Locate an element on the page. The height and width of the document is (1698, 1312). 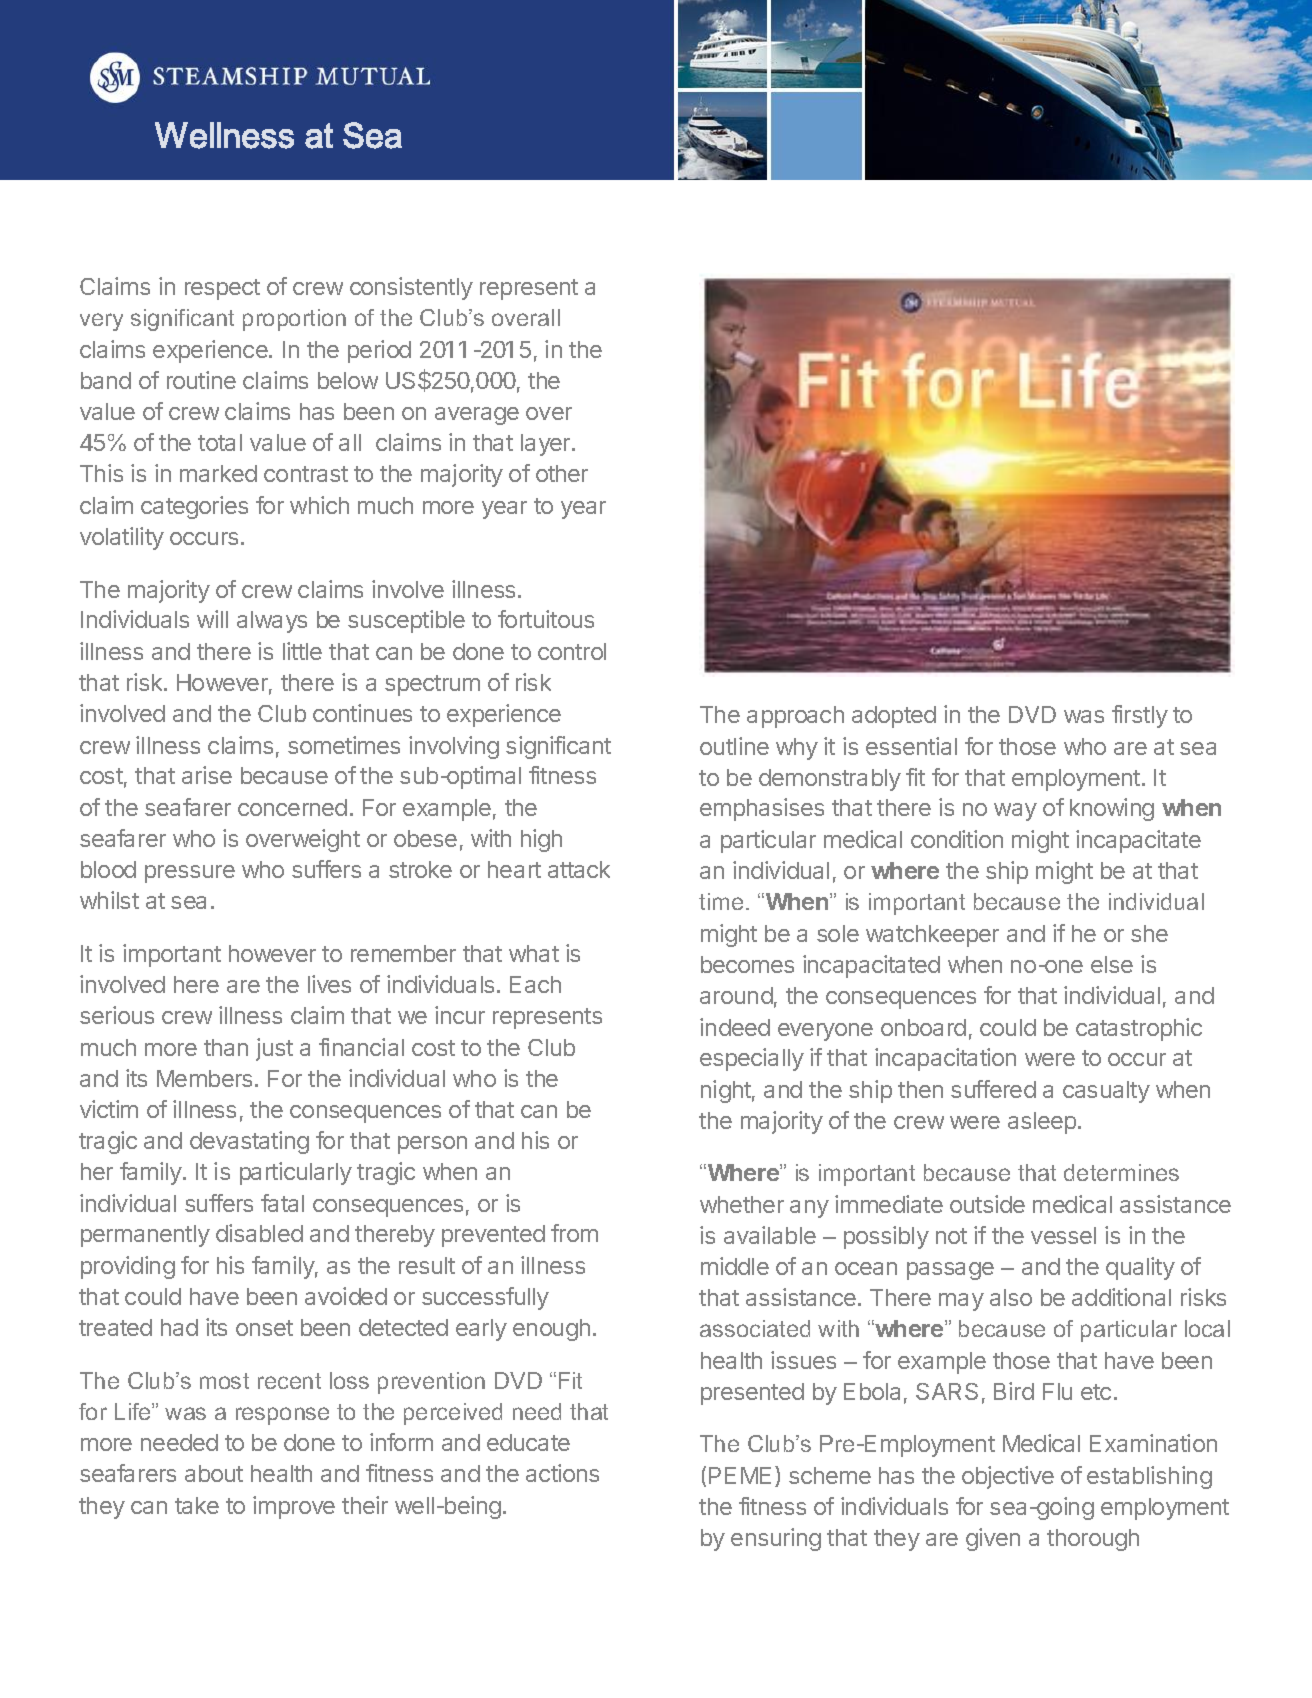
take is located at coordinates (197, 1505).
